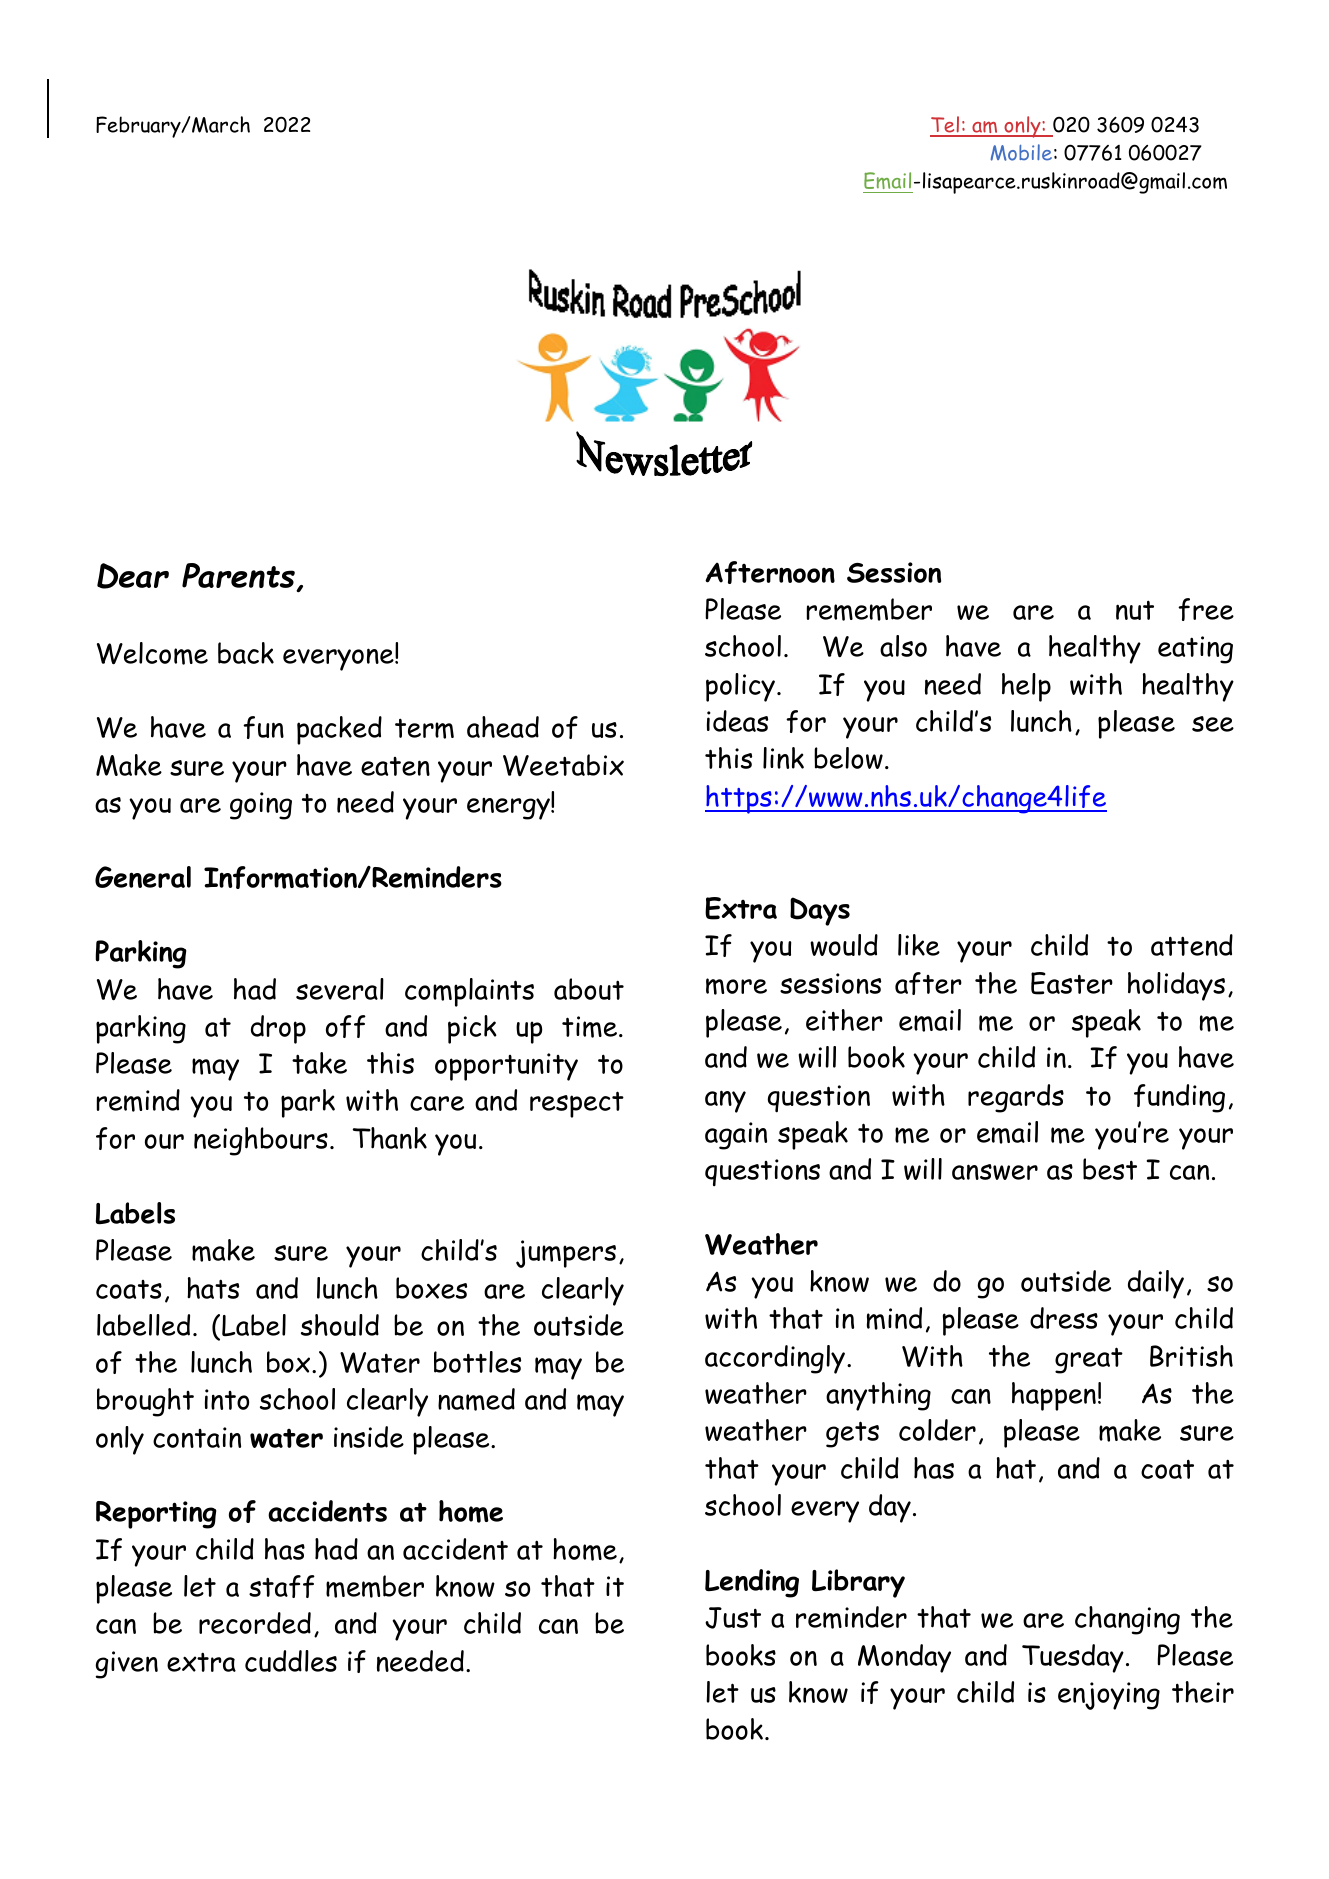 The height and width of the image is (1879, 1329). I want to click on Just, so click(733, 1618).
